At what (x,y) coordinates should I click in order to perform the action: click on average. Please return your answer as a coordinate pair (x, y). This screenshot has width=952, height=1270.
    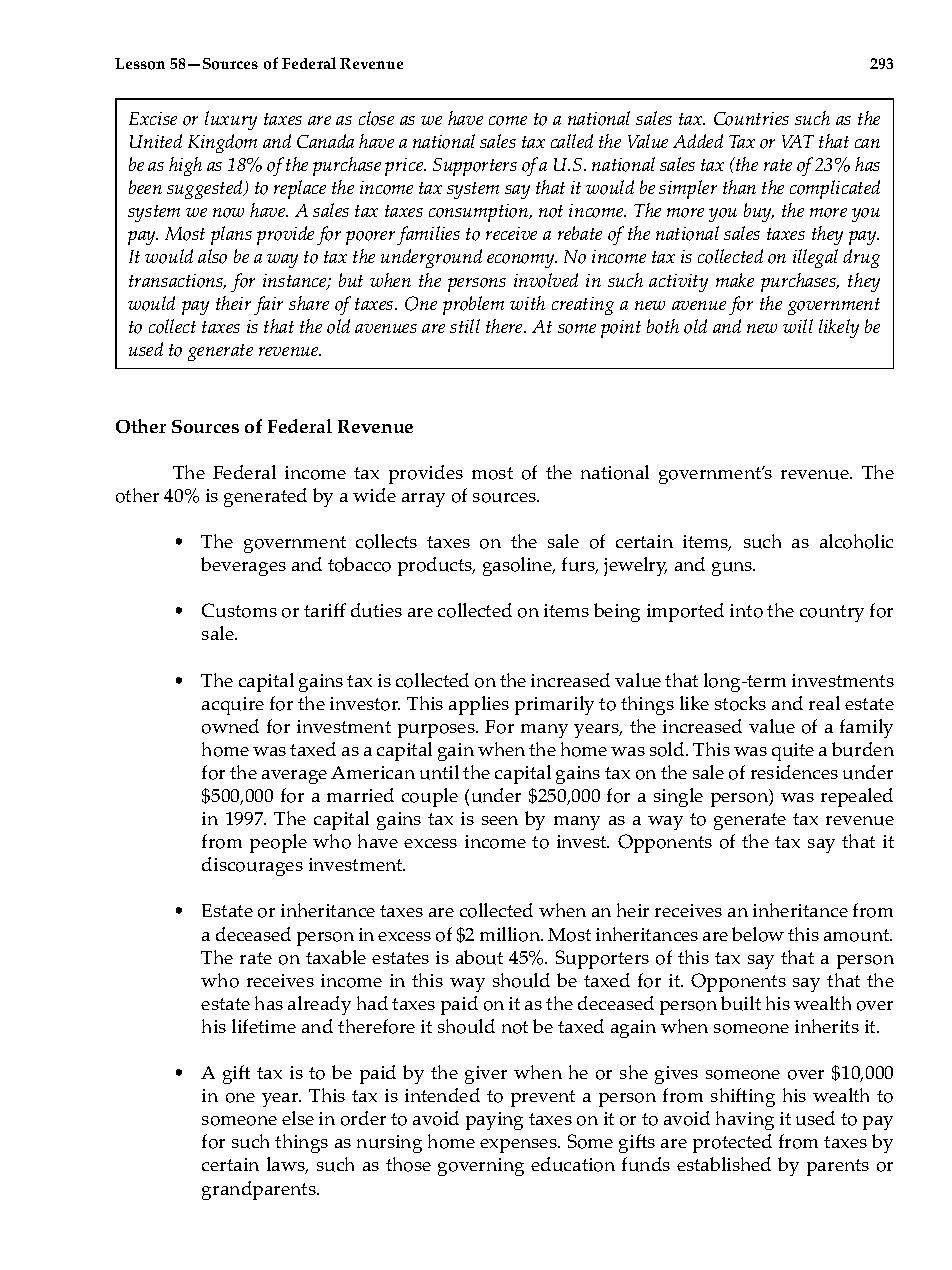
    Looking at the image, I should click on (294, 777).
